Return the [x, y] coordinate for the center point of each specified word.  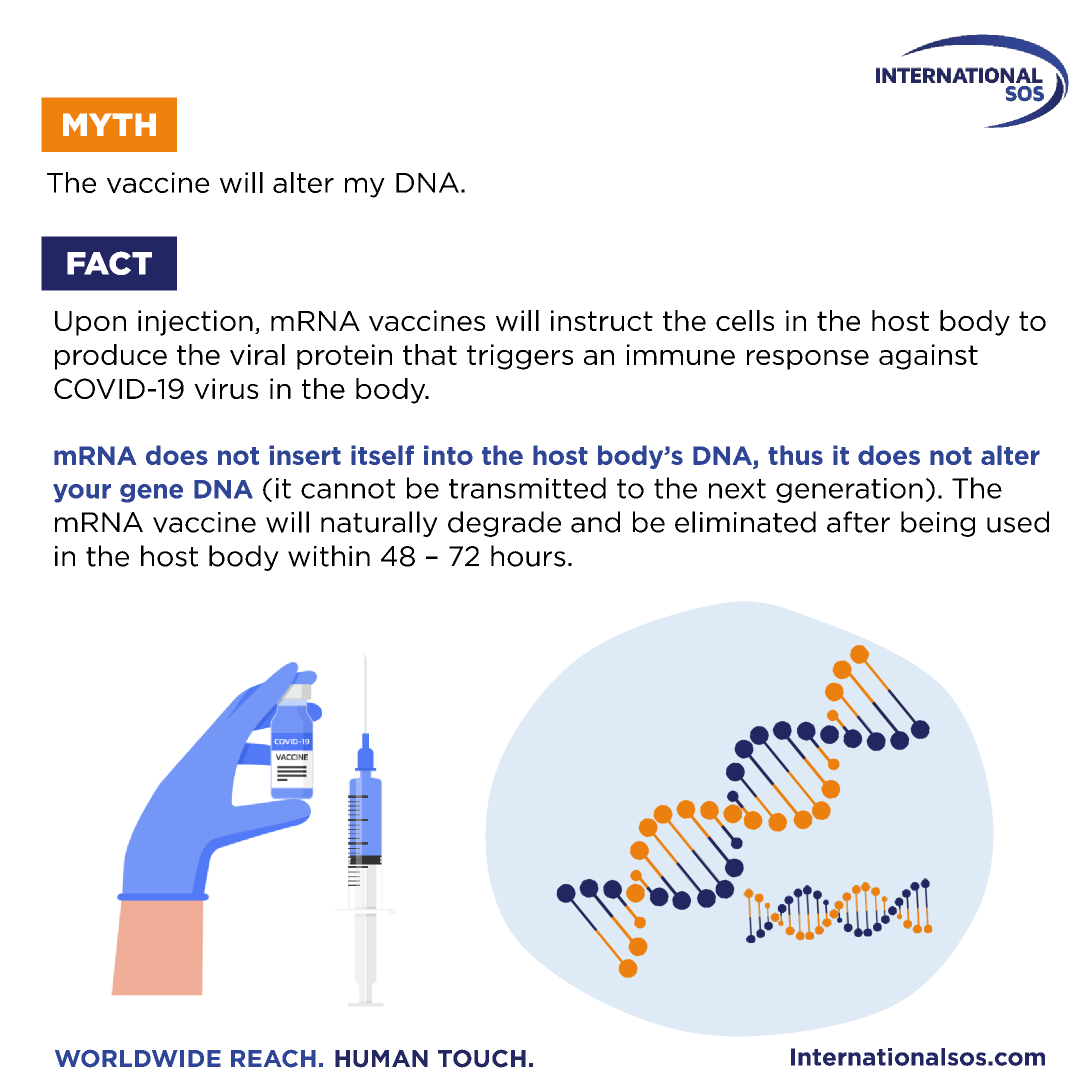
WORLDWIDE [138, 1058]
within [329, 556]
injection [195, 323]
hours [528, 556]
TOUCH [482, 1058]
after [858, 522]
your [82, 493]
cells [745, 320]
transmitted [527, 488]
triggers [520, 357]
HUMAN [381, 1059]
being [938, 524]
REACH [273, 1058]
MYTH [109, 124]
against [928, 357]
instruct [602, 320]
